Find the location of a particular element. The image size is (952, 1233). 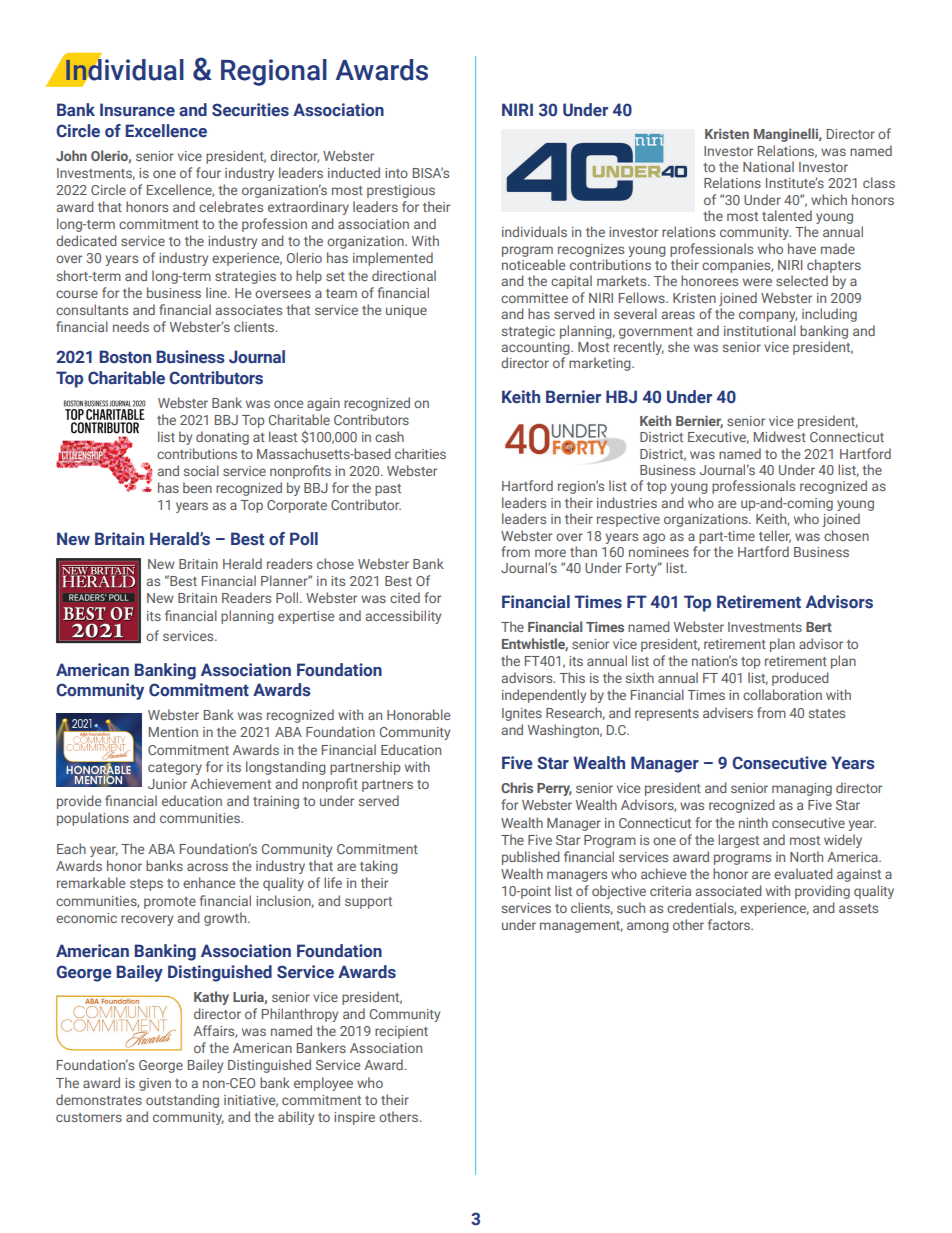

which is located at coordinates (829, 199).
